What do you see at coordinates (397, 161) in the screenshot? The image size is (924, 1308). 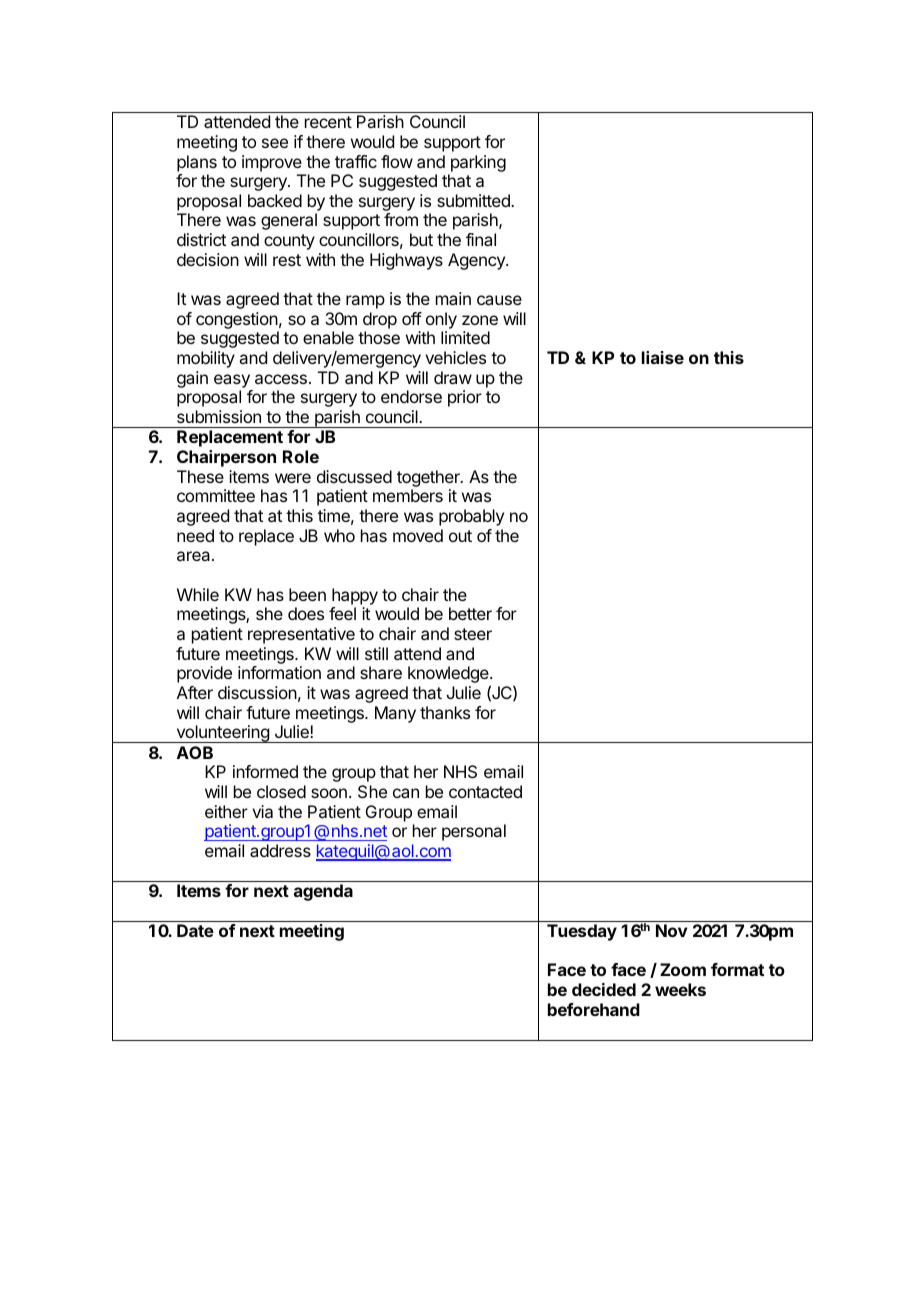 I see `flow` at bounding box center [397, 161].
